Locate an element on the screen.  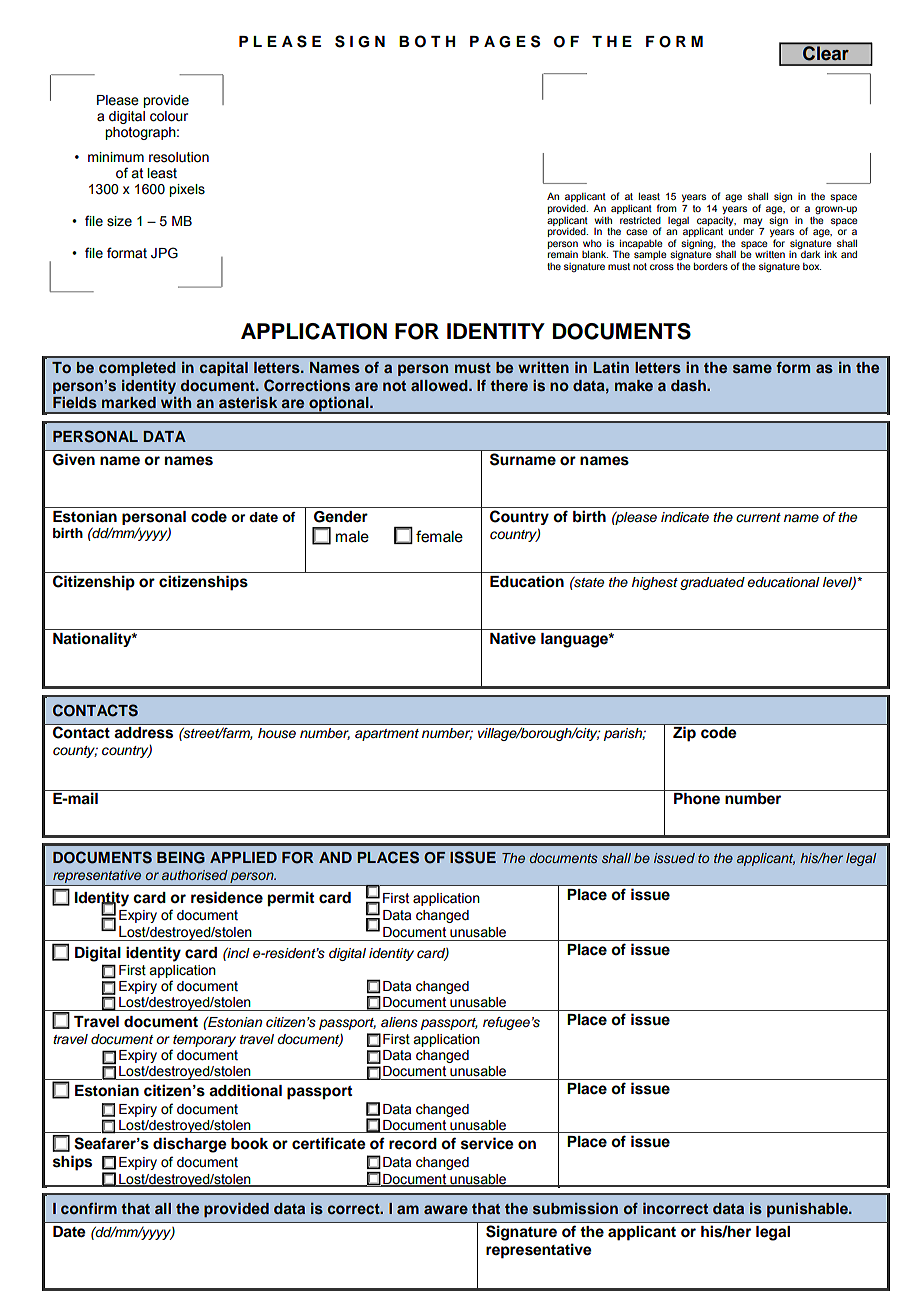
discharge is located at coordinates (190, 1145).
